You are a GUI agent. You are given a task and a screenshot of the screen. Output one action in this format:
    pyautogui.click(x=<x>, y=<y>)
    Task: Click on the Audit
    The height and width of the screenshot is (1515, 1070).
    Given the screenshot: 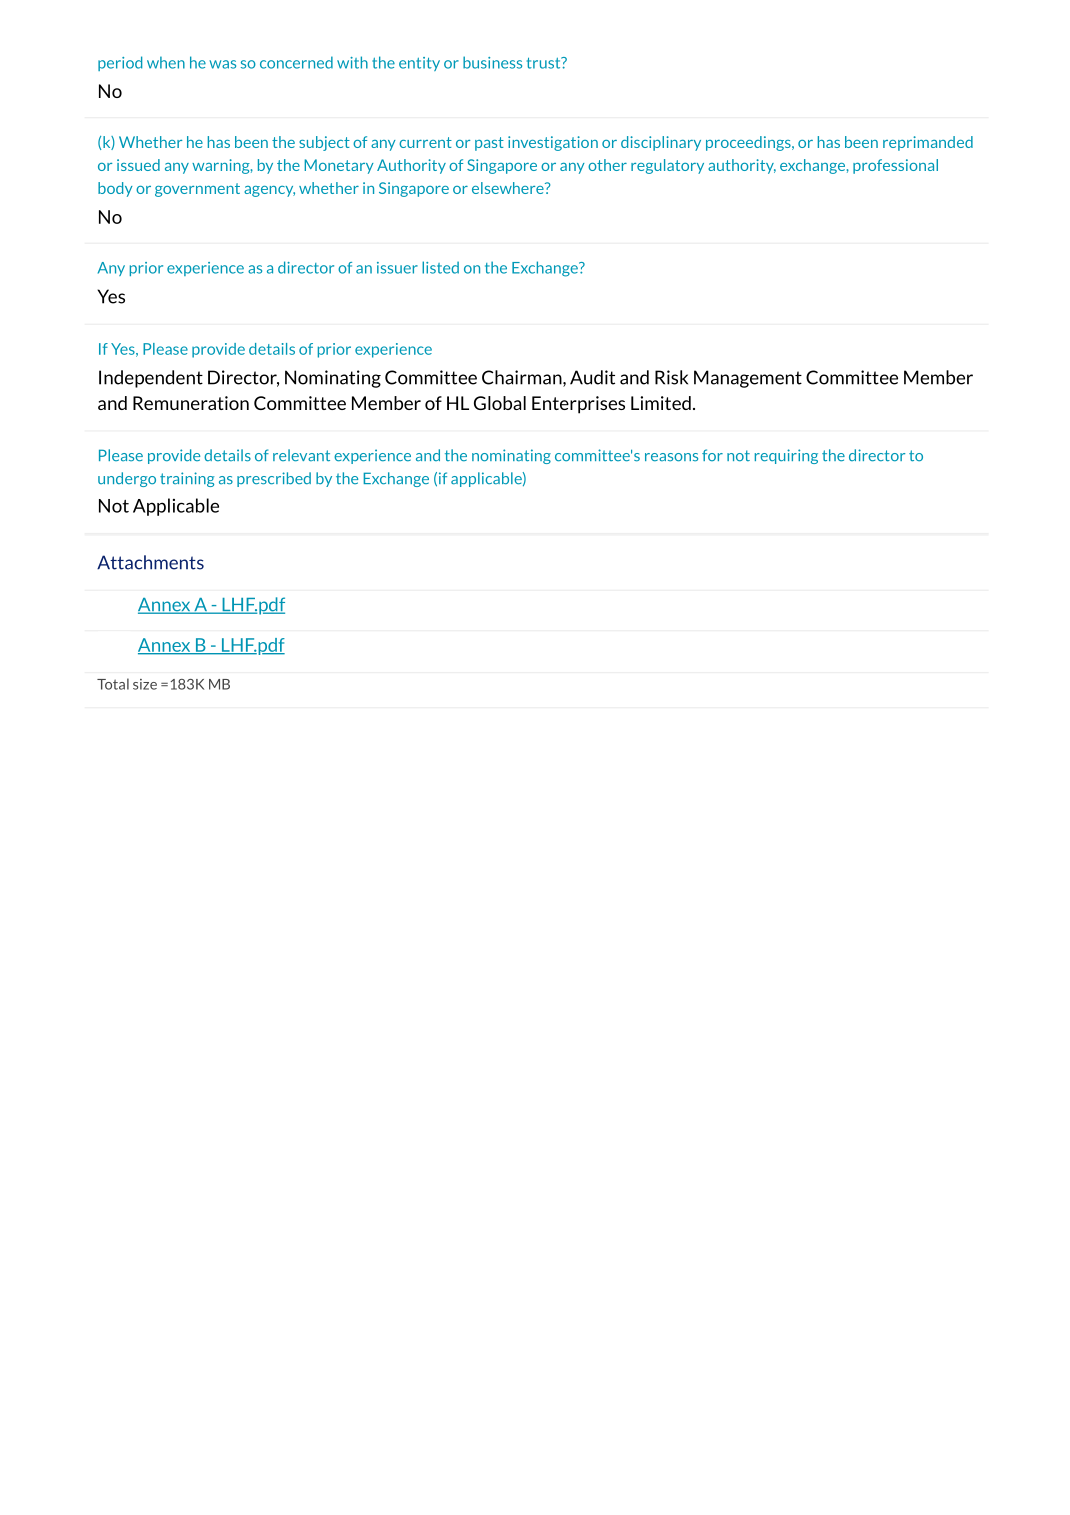 What is the action you would take?
    pyautogui.click(x=592, y=377)
